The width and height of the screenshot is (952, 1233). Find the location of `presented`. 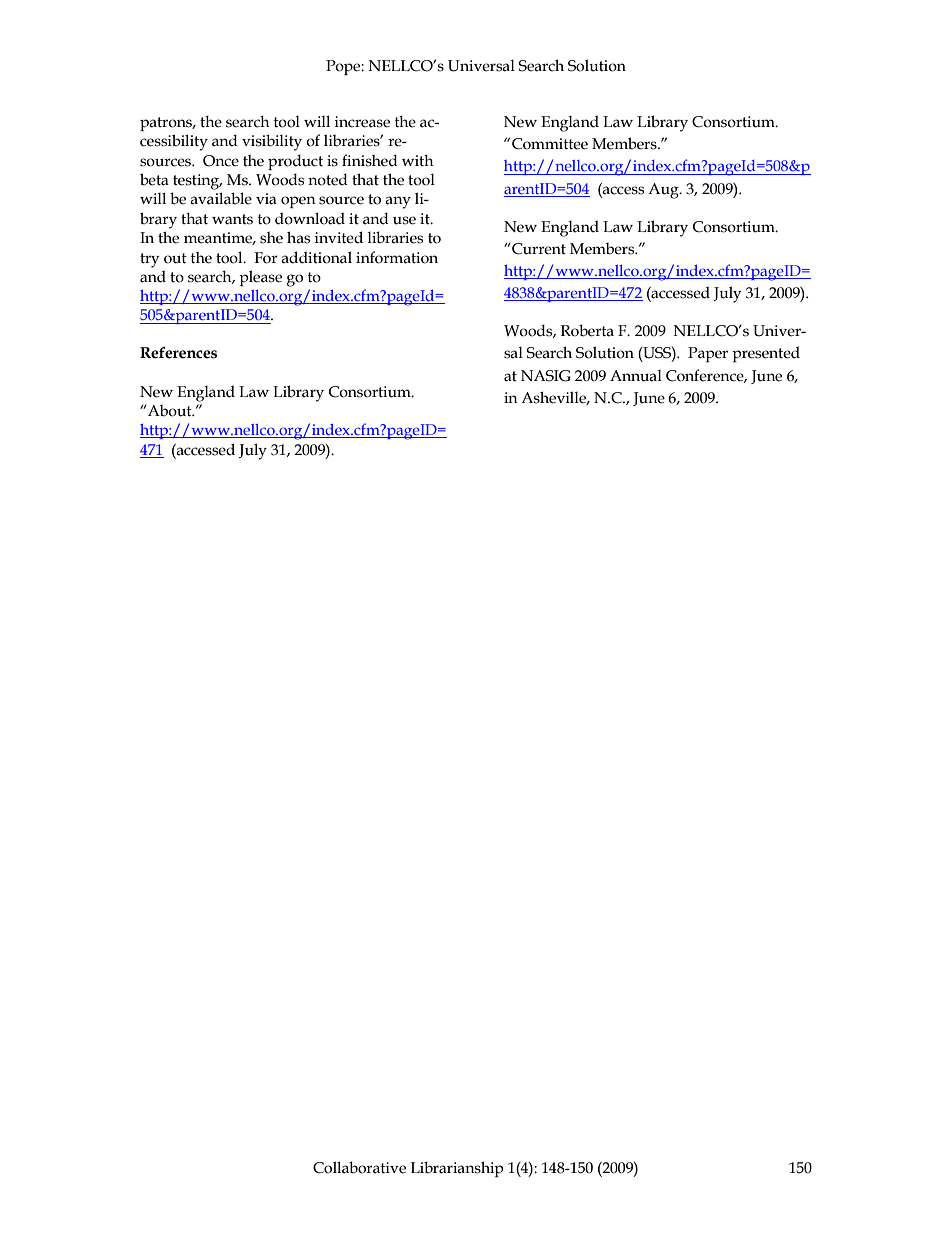

presented is located at coordinates (766, 354).
